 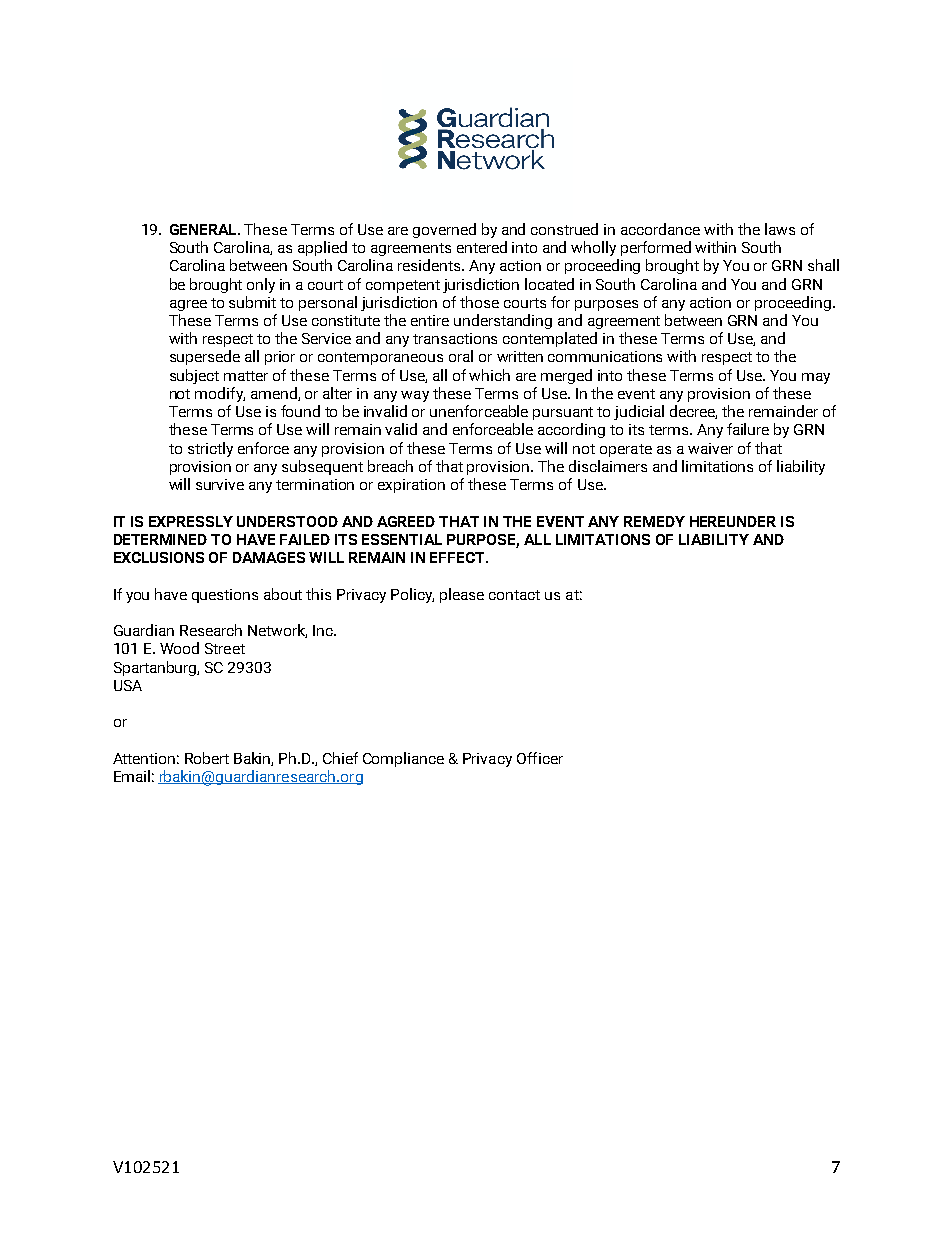 What do you see at coordinates (204, 229) in the document?
I see `GENERAL` at bounding box center [204, 229].
